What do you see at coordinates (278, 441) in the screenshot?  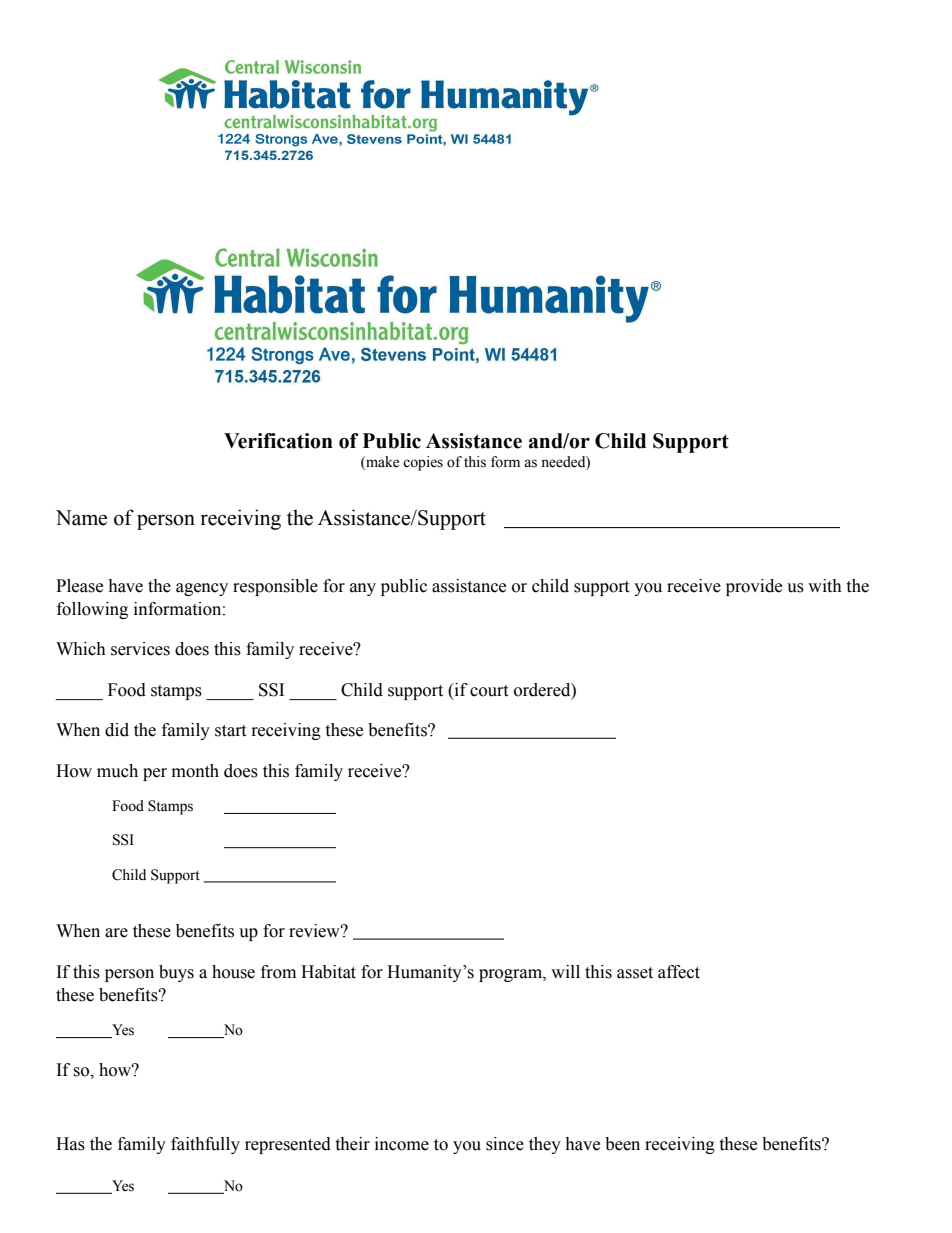 I see `Verification` at bounding box center [278, 441].
